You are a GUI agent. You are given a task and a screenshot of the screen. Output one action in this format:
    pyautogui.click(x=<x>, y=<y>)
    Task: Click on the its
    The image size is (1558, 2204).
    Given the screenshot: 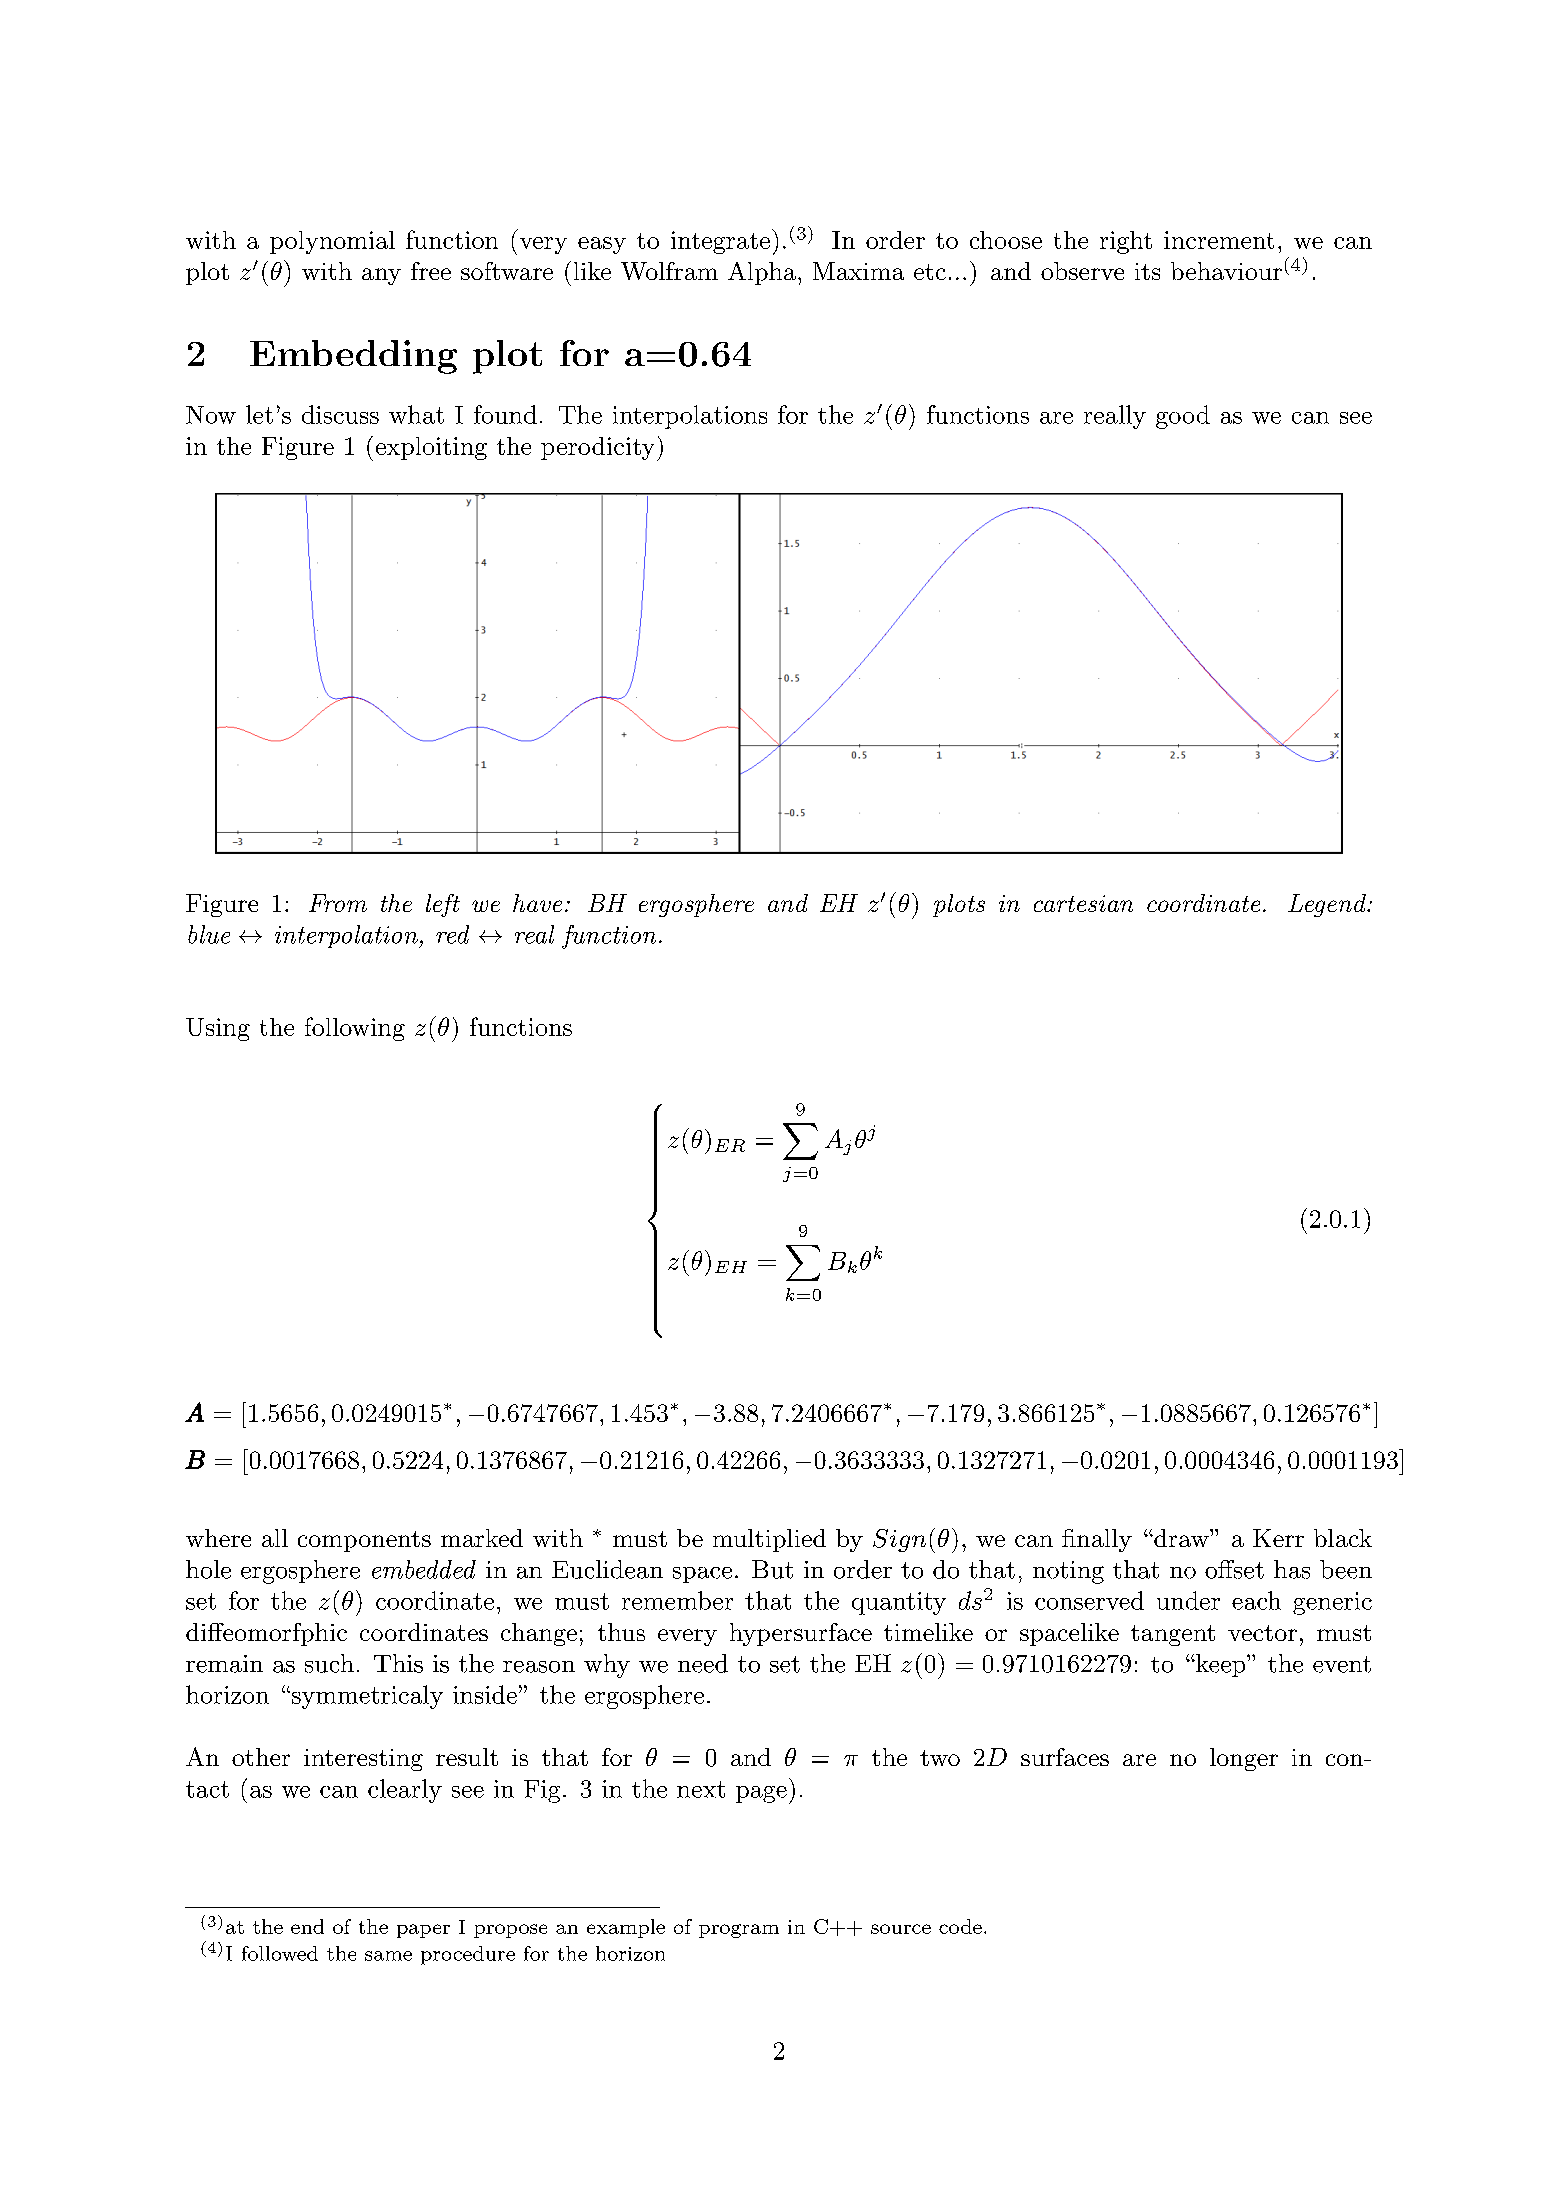 What is the action you would take?
    pyautogui.click(x=1147, y=271)
